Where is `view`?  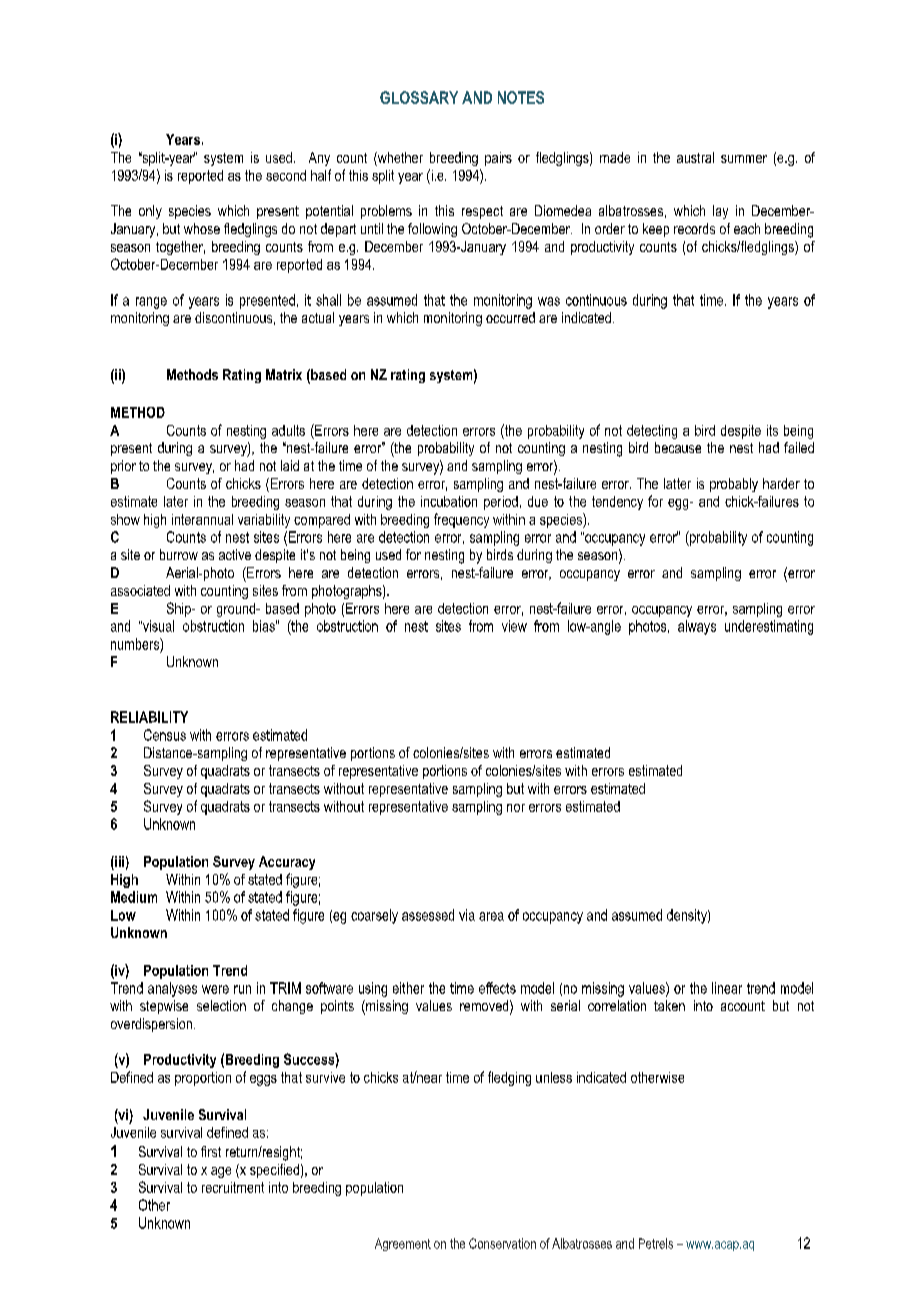
view is located at coordinates (514, 626).
